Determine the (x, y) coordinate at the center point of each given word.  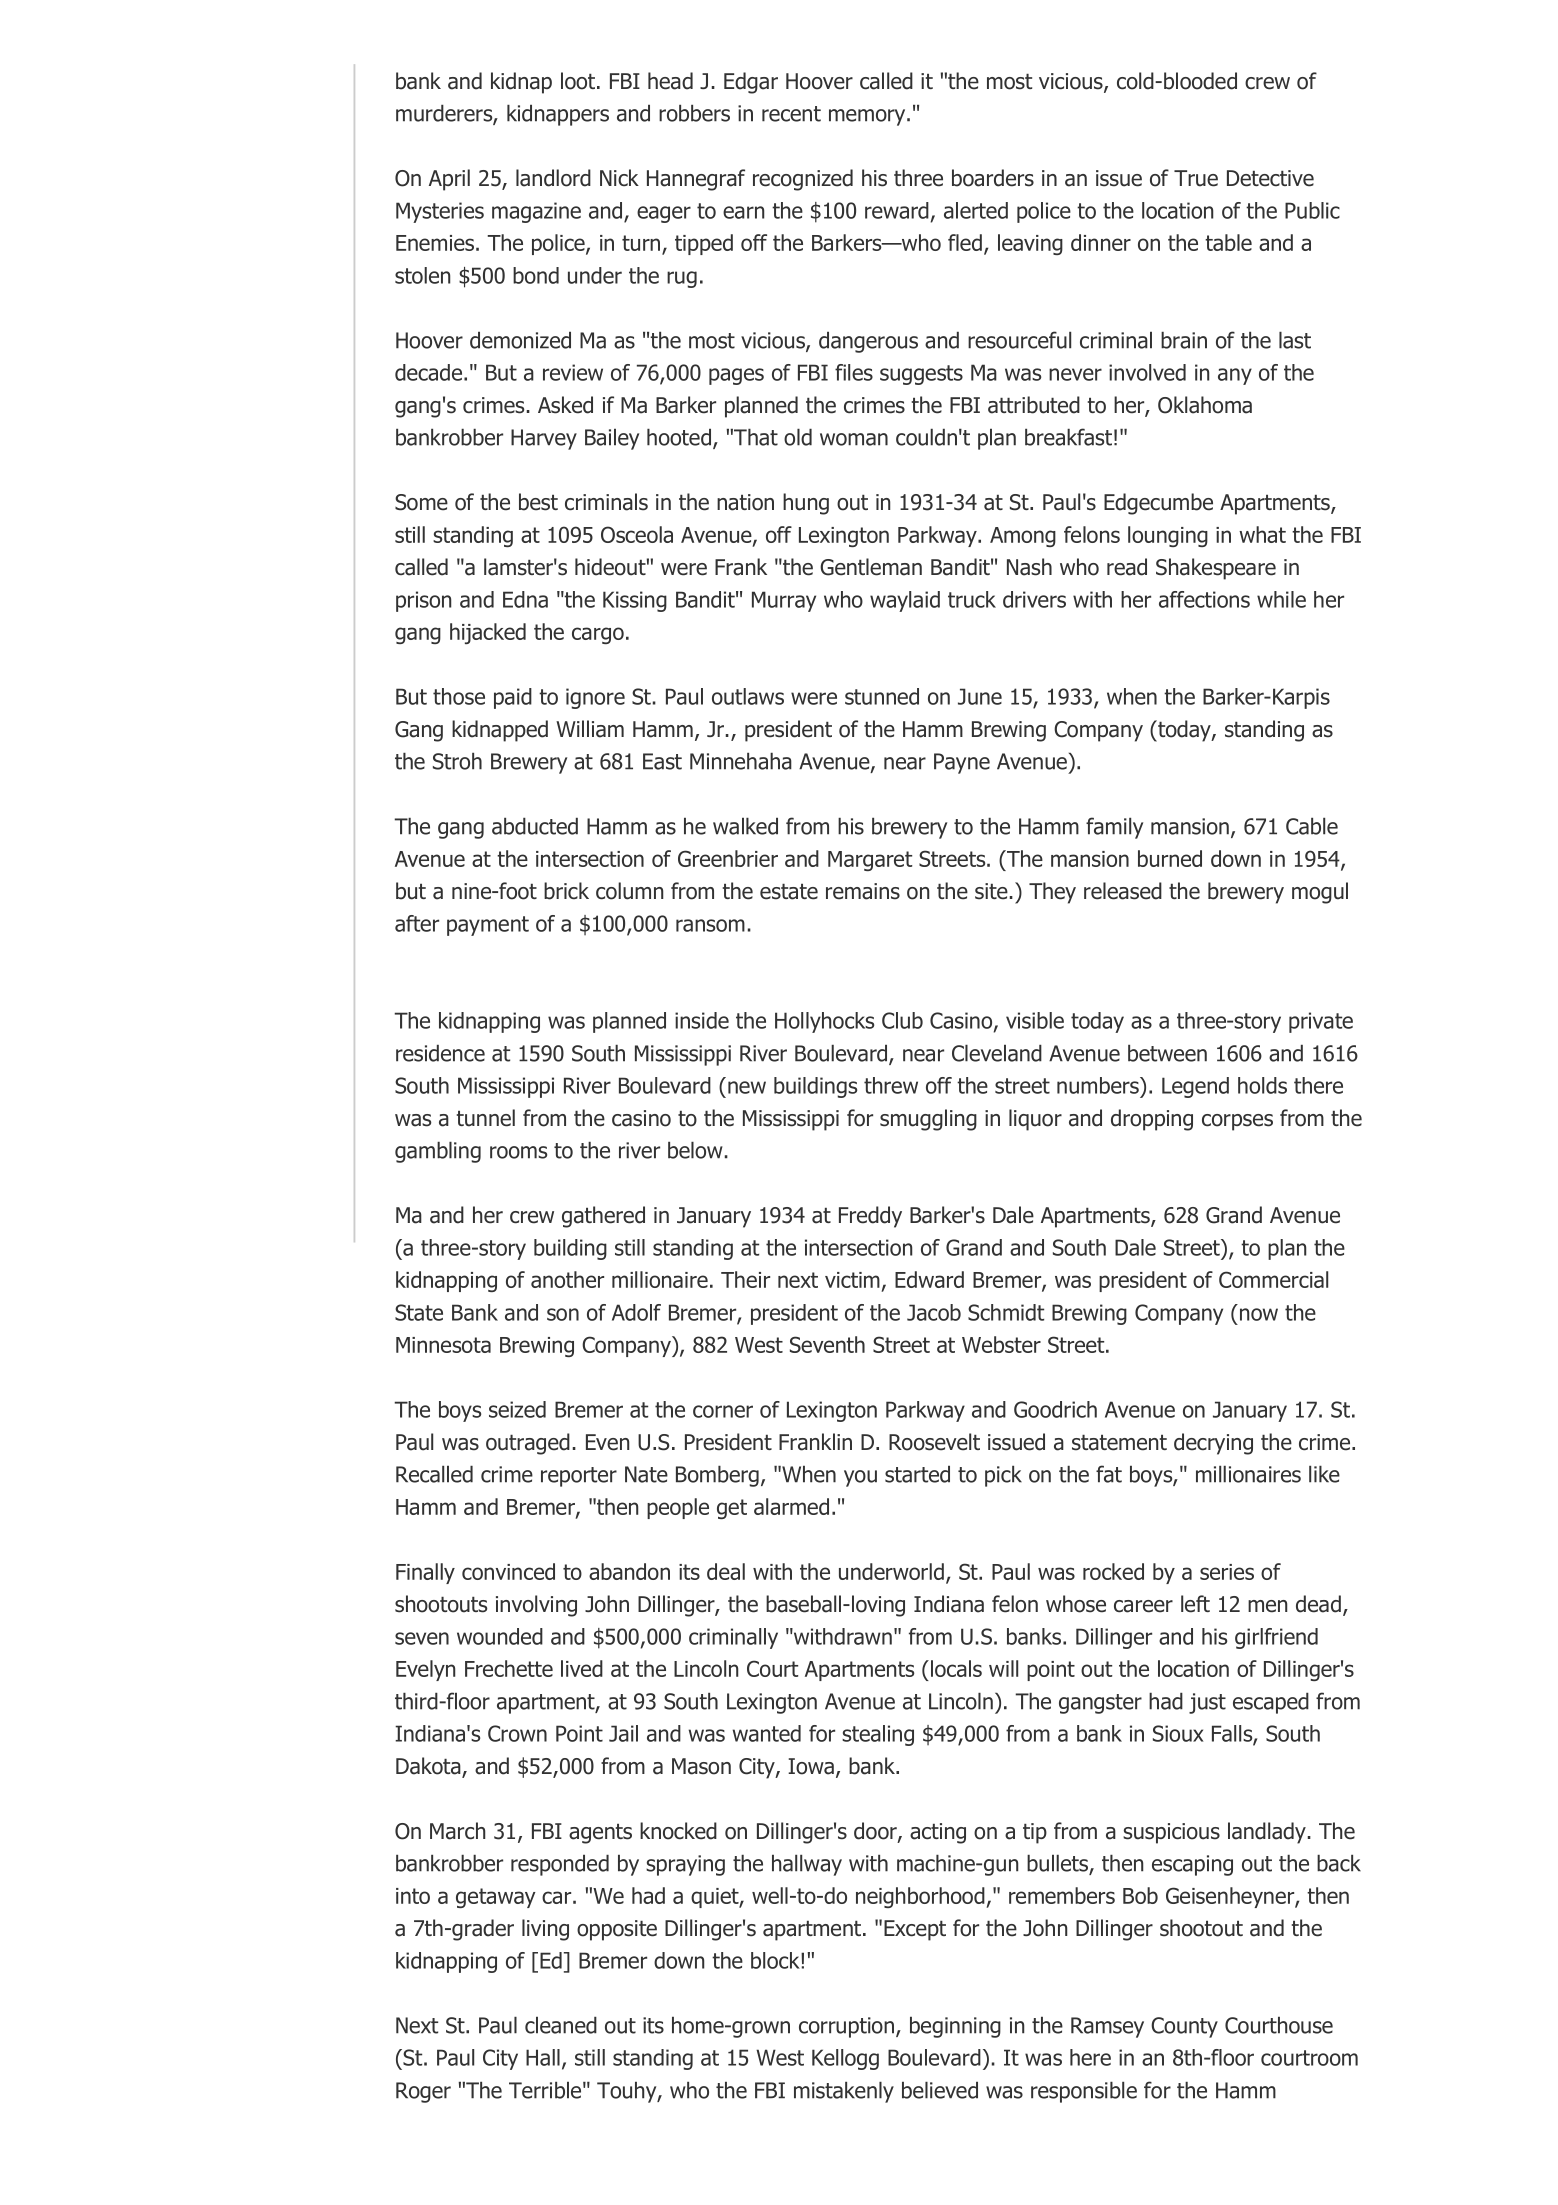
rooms (518, 1152)
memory (868, 117)
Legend (1195, 1087)
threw (891, 1085)
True (1196, 178)
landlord (553, 178)
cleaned (561, 2025)
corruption (848, 2027)
